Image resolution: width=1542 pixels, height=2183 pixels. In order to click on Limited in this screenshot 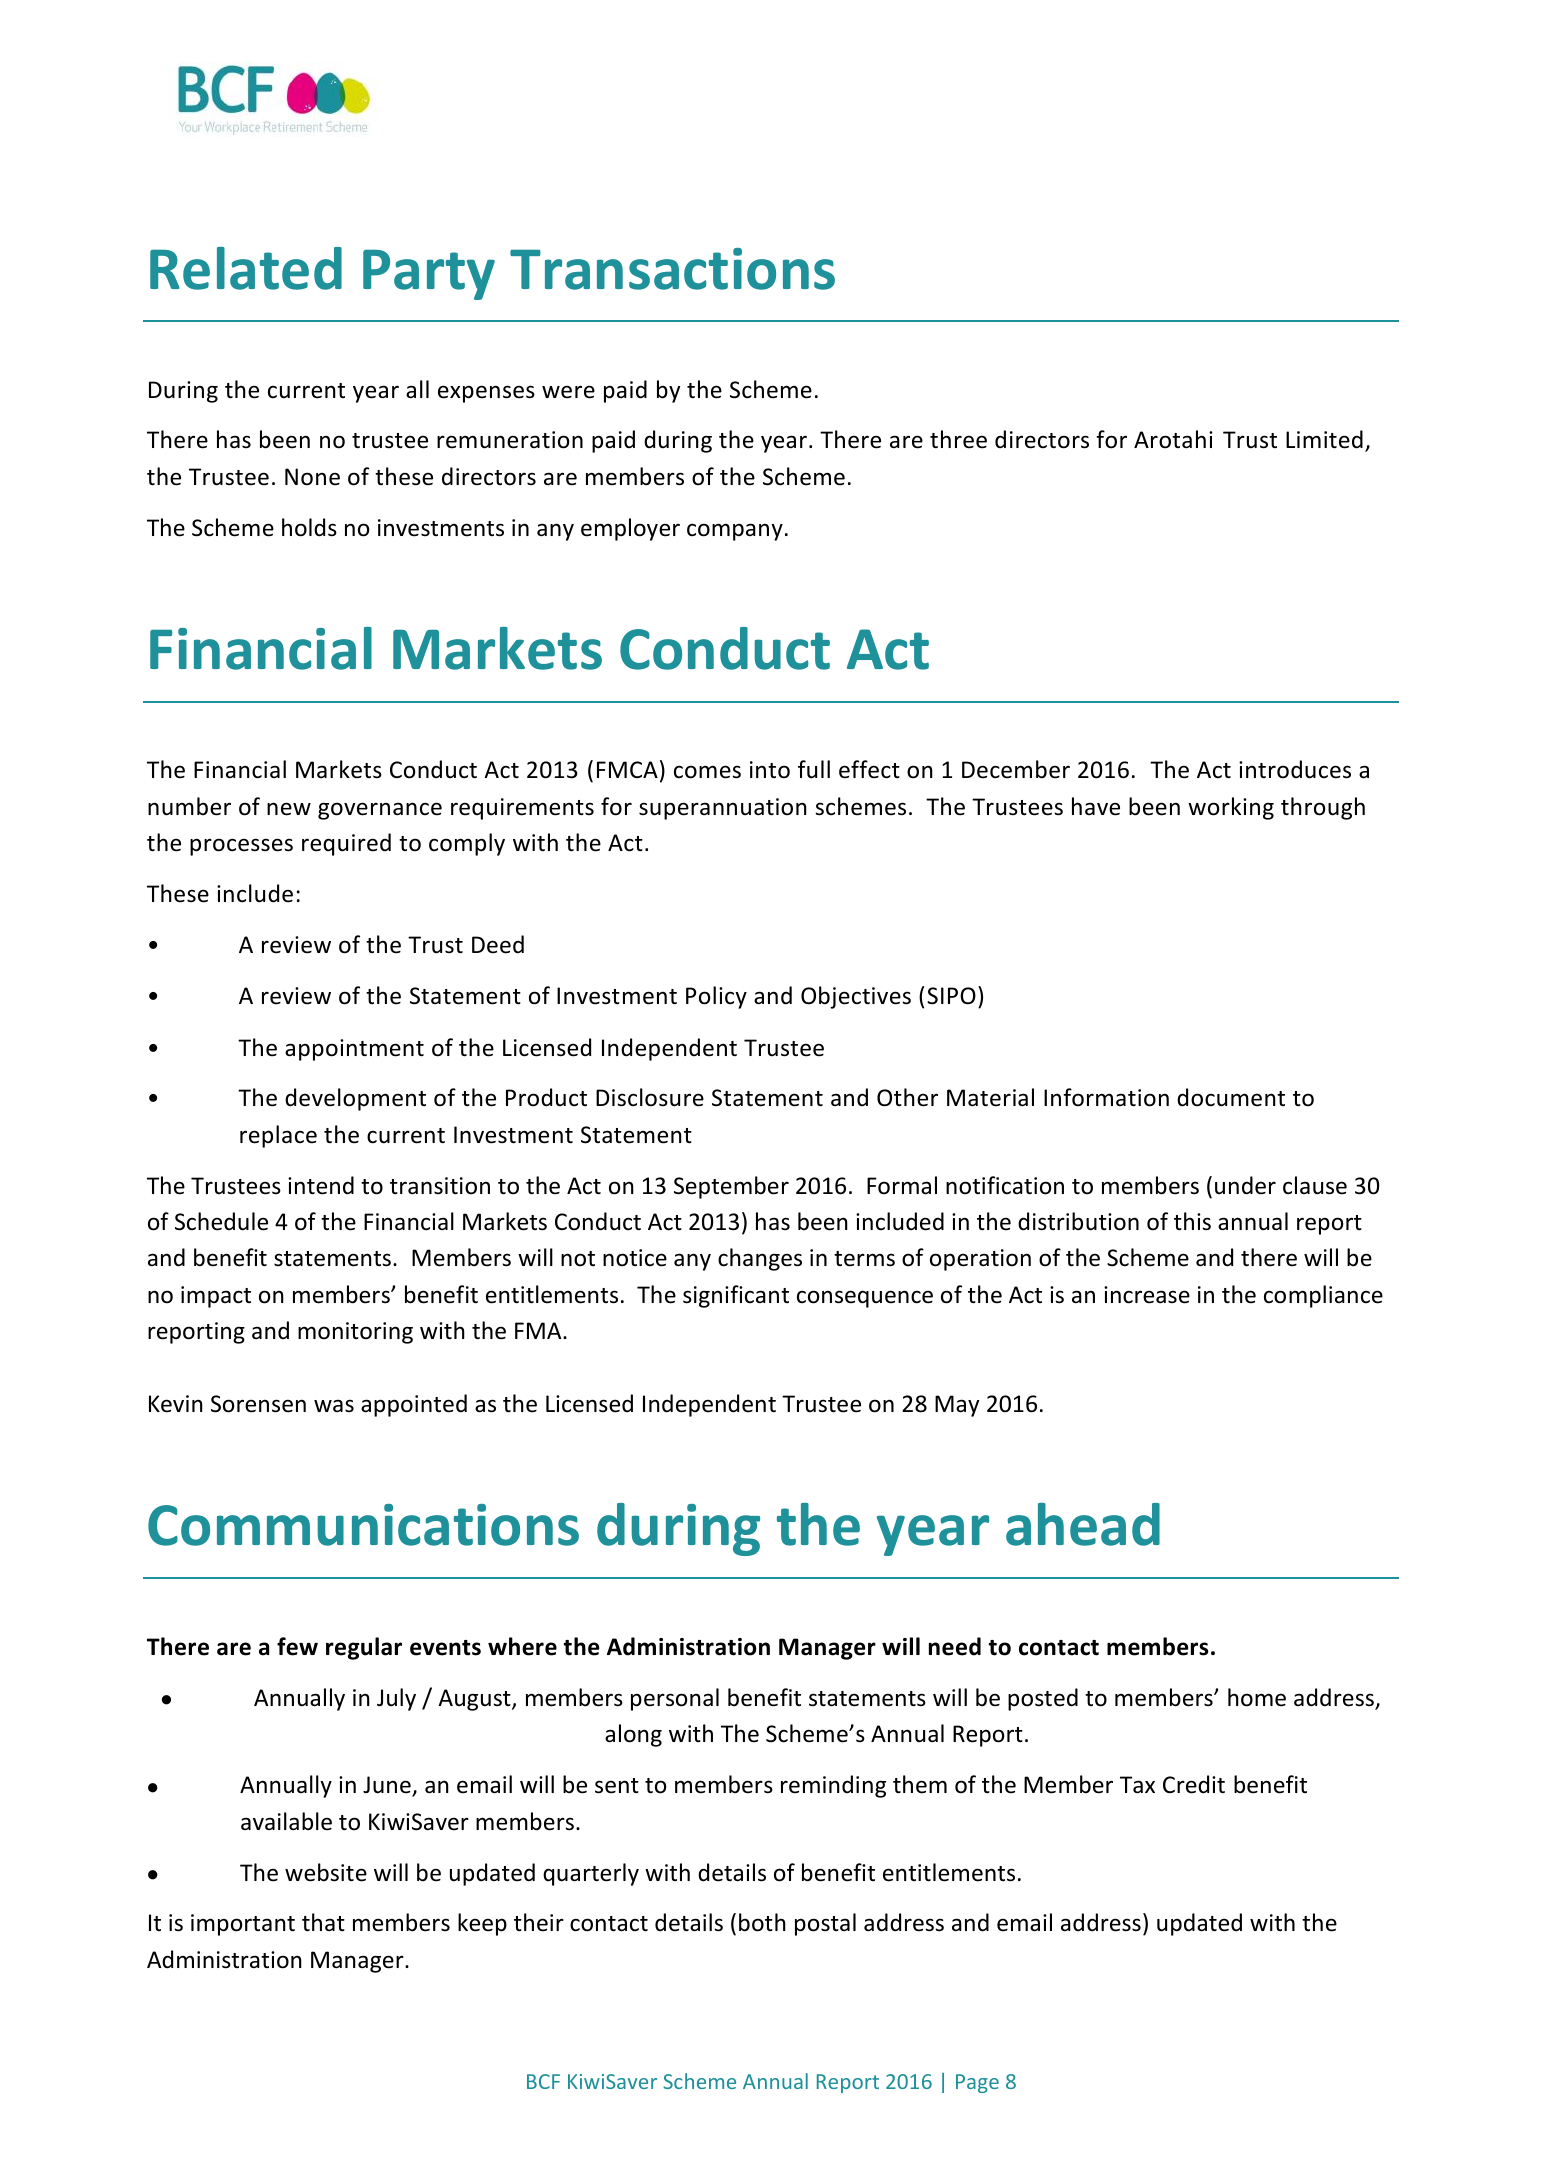, I will do `click(1324, 439)`.
